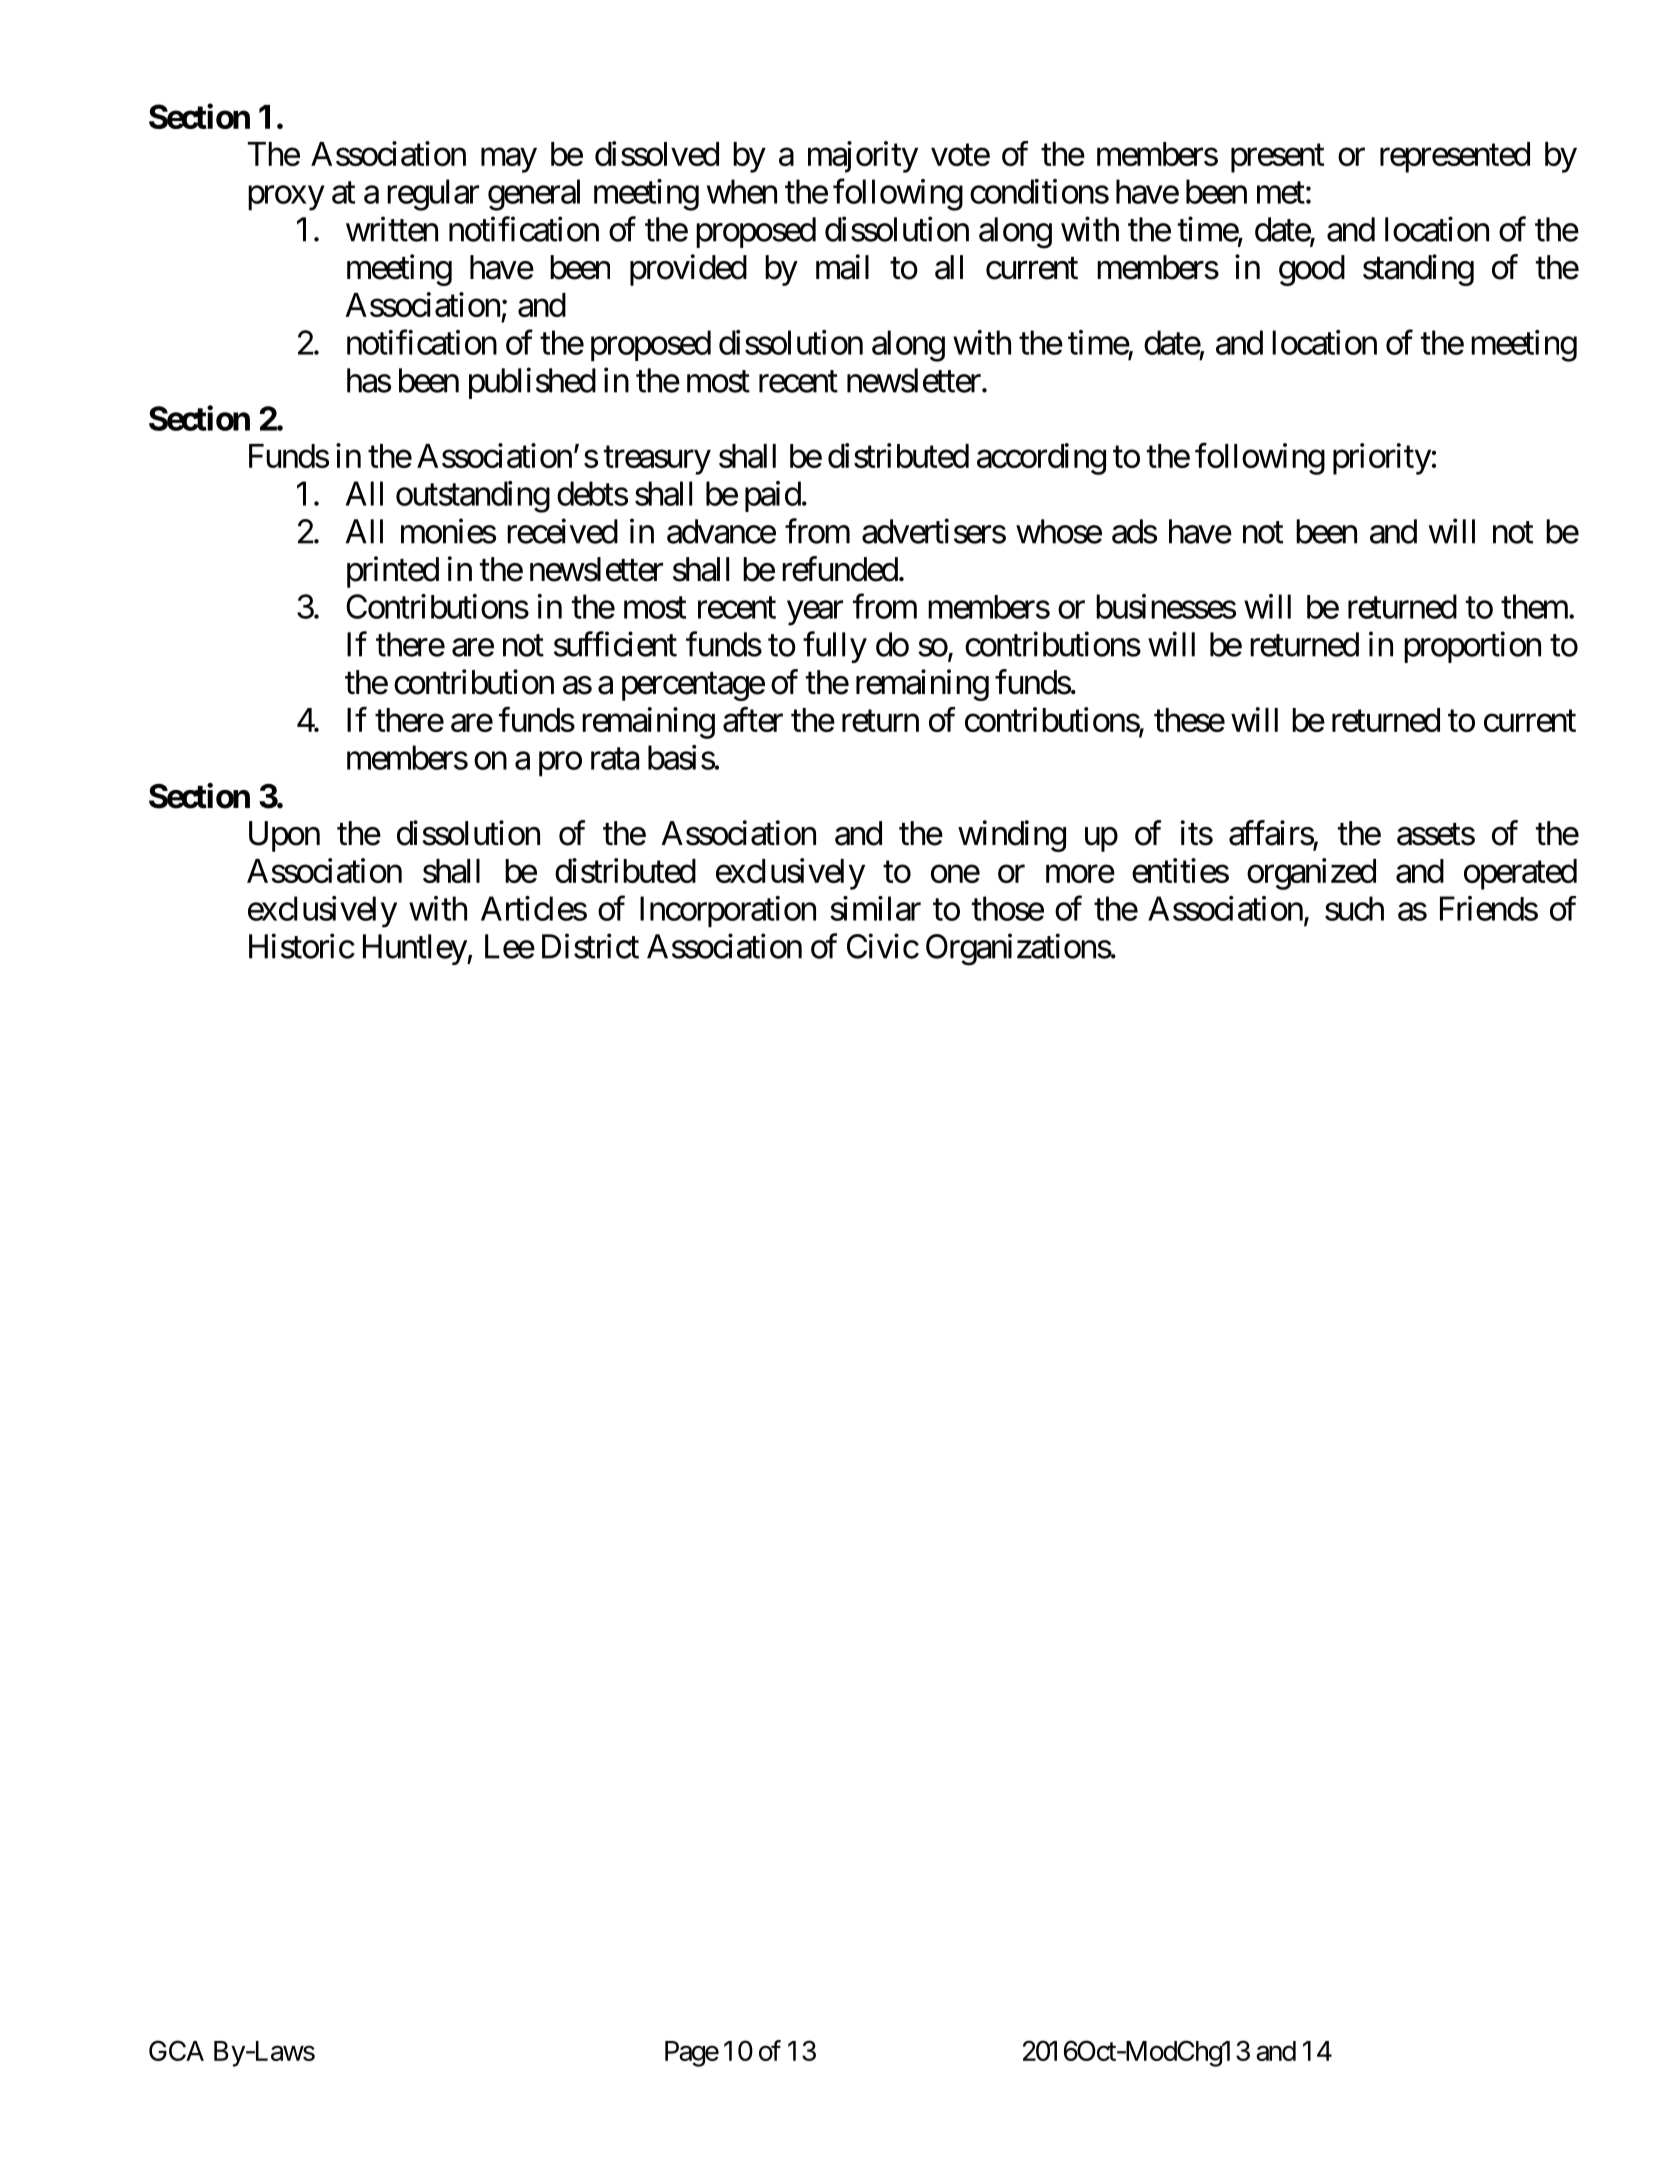 This document has height=2166, width=1674. Describe the element at coordinates (1311, 874) in the document. I see `organized` at that location.
